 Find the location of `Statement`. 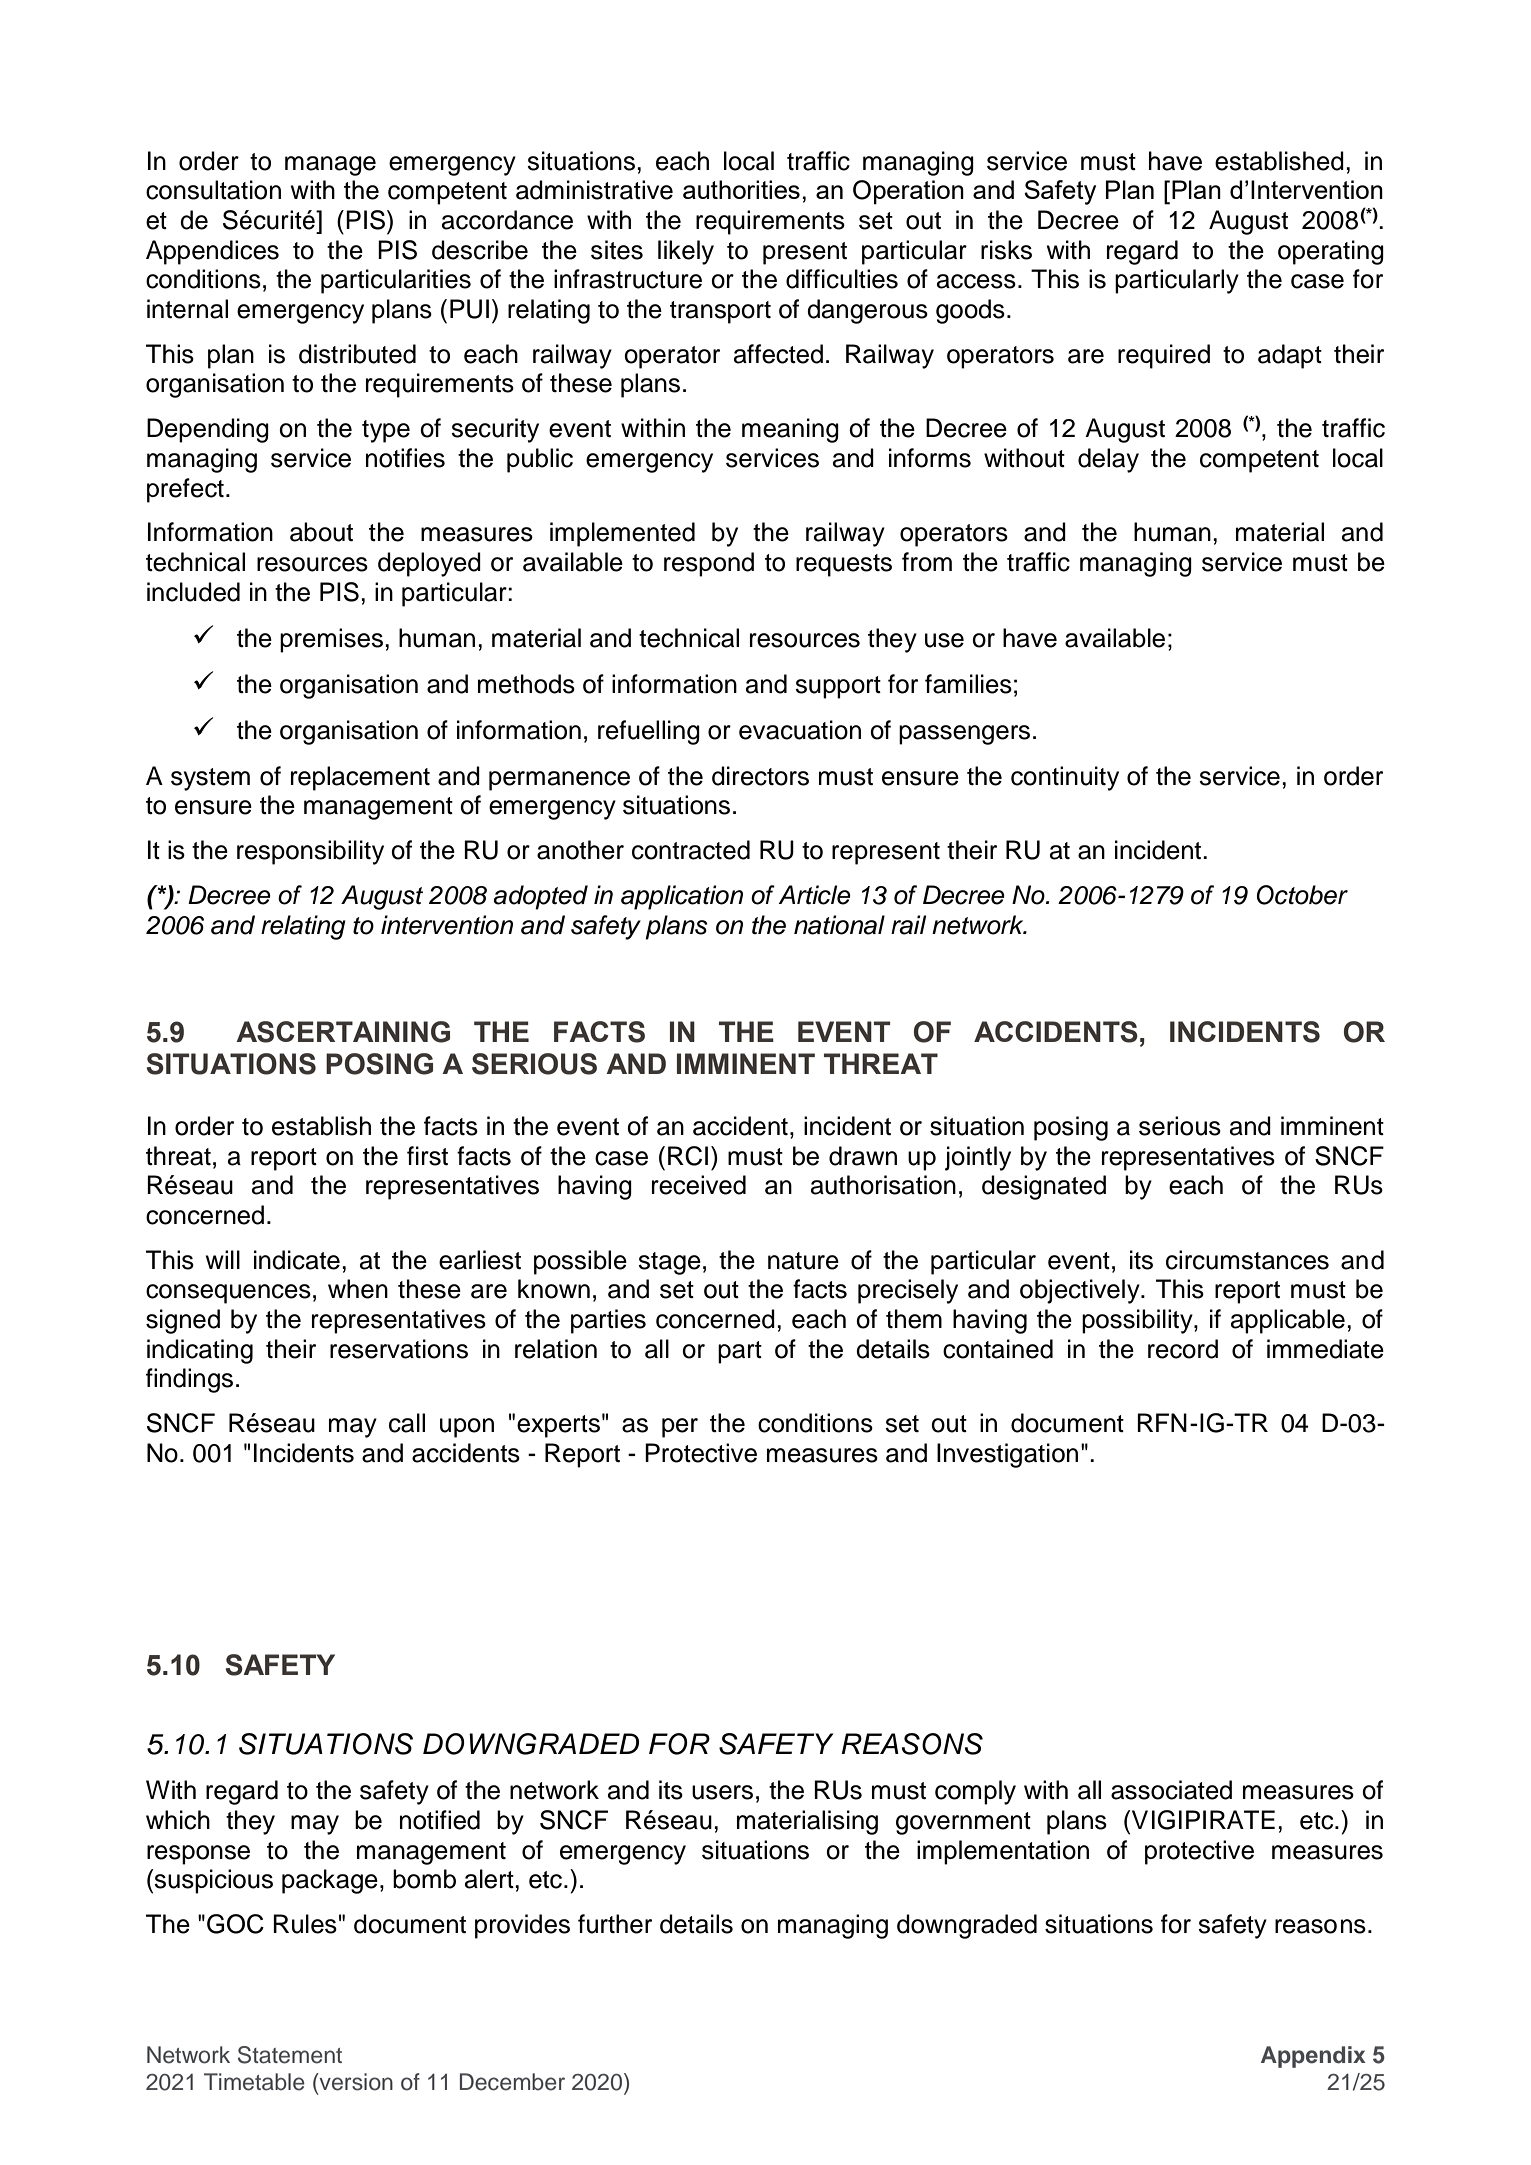

Statement is located at coordinates (290, 2055).
